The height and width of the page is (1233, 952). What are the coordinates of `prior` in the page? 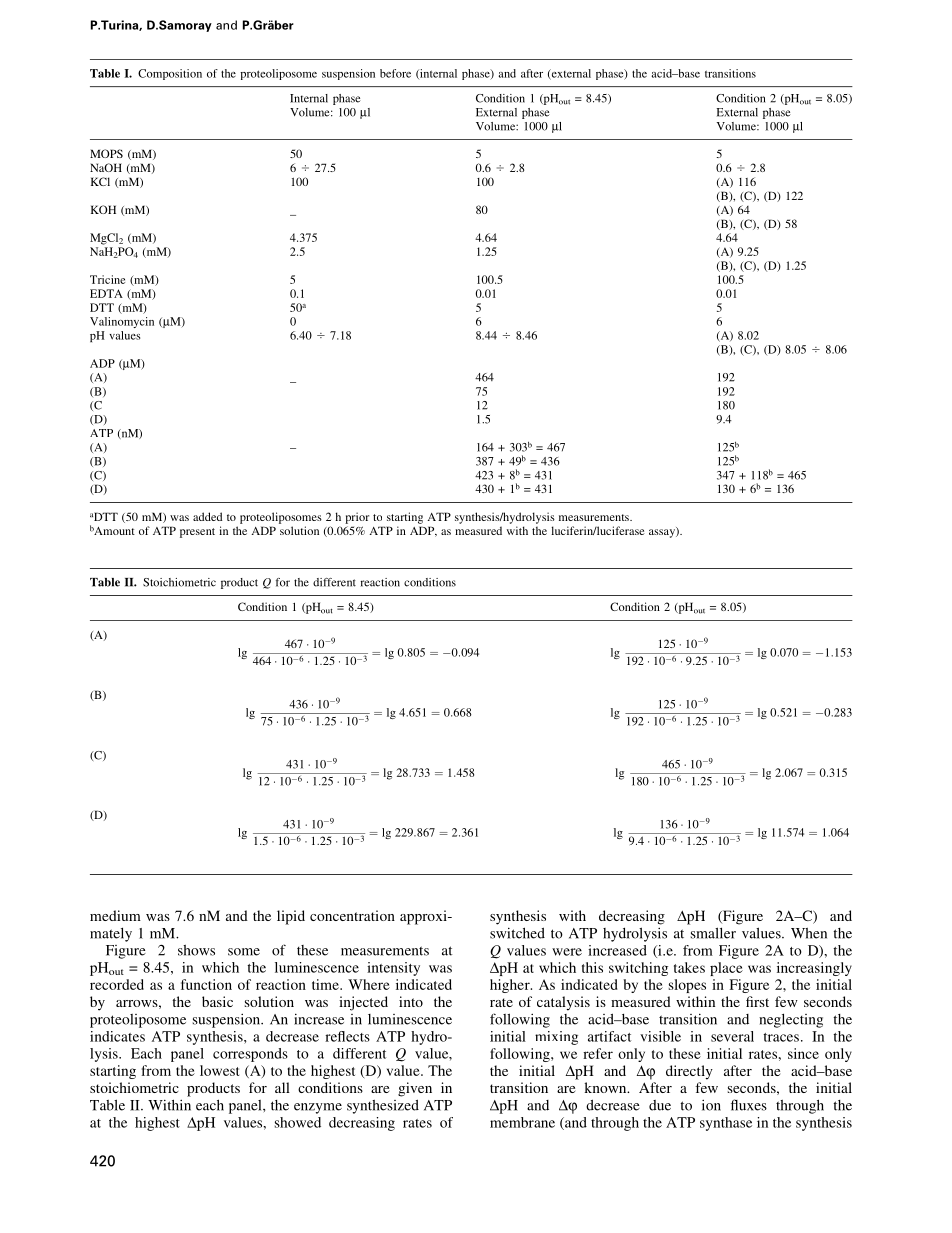 It's located at (357, 518).
